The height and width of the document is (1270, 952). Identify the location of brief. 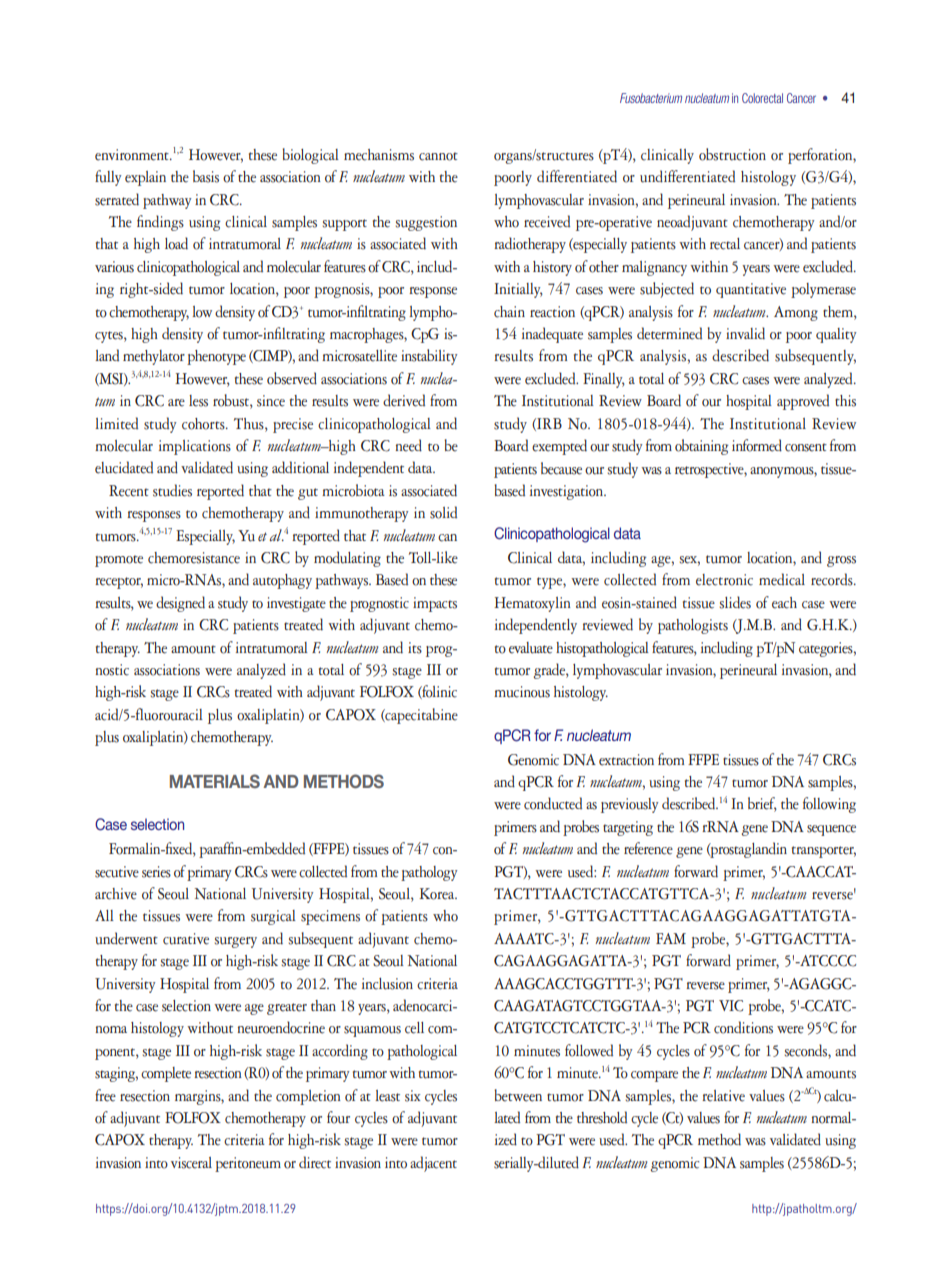
(762, 804).
